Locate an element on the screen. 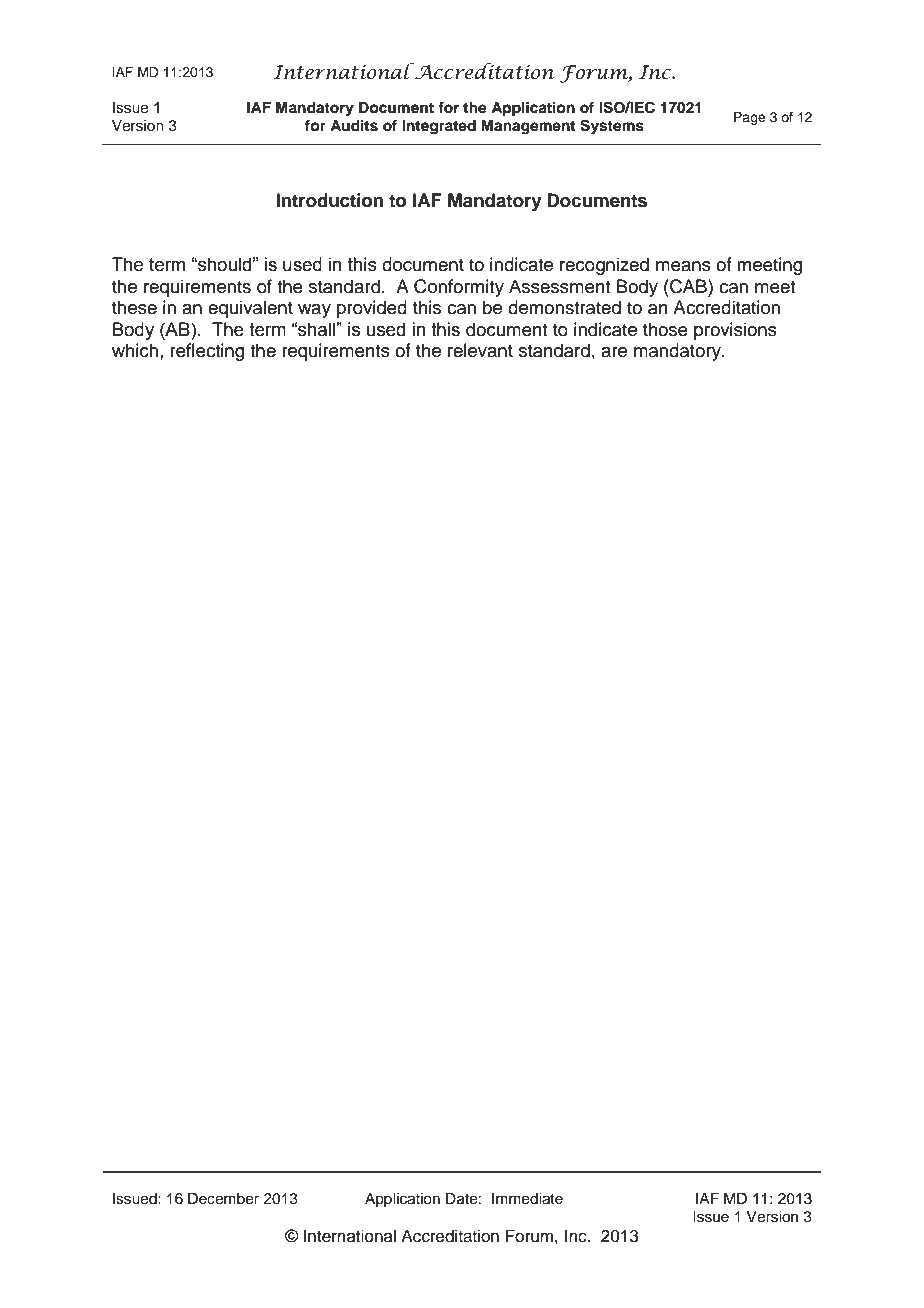 The height and width of the screenshot is (1308, 924). Immediate is located at coordinates (527, 1199).
